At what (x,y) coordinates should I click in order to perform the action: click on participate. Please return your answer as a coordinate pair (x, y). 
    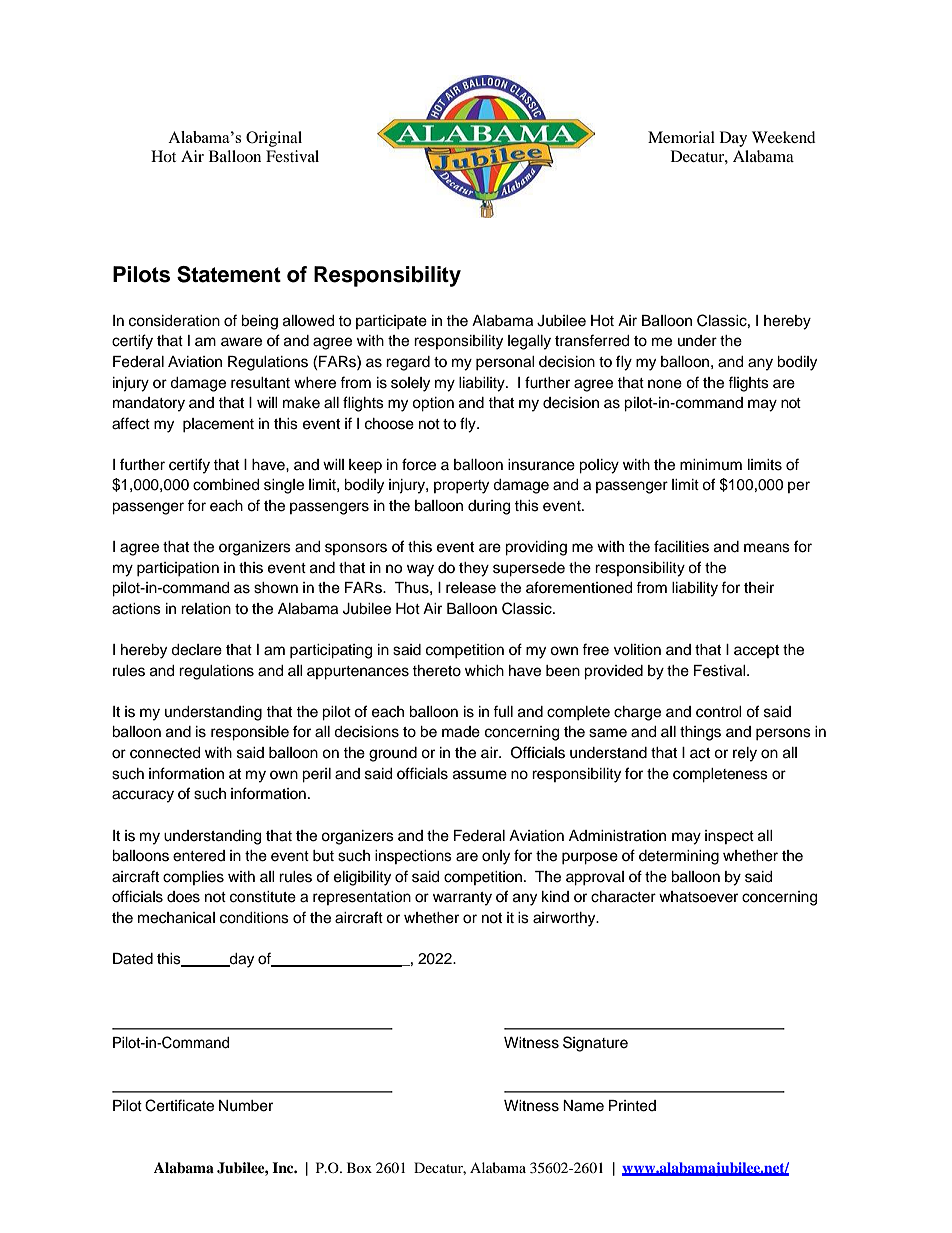
    Looking at the image, I should click on (391, 322).
